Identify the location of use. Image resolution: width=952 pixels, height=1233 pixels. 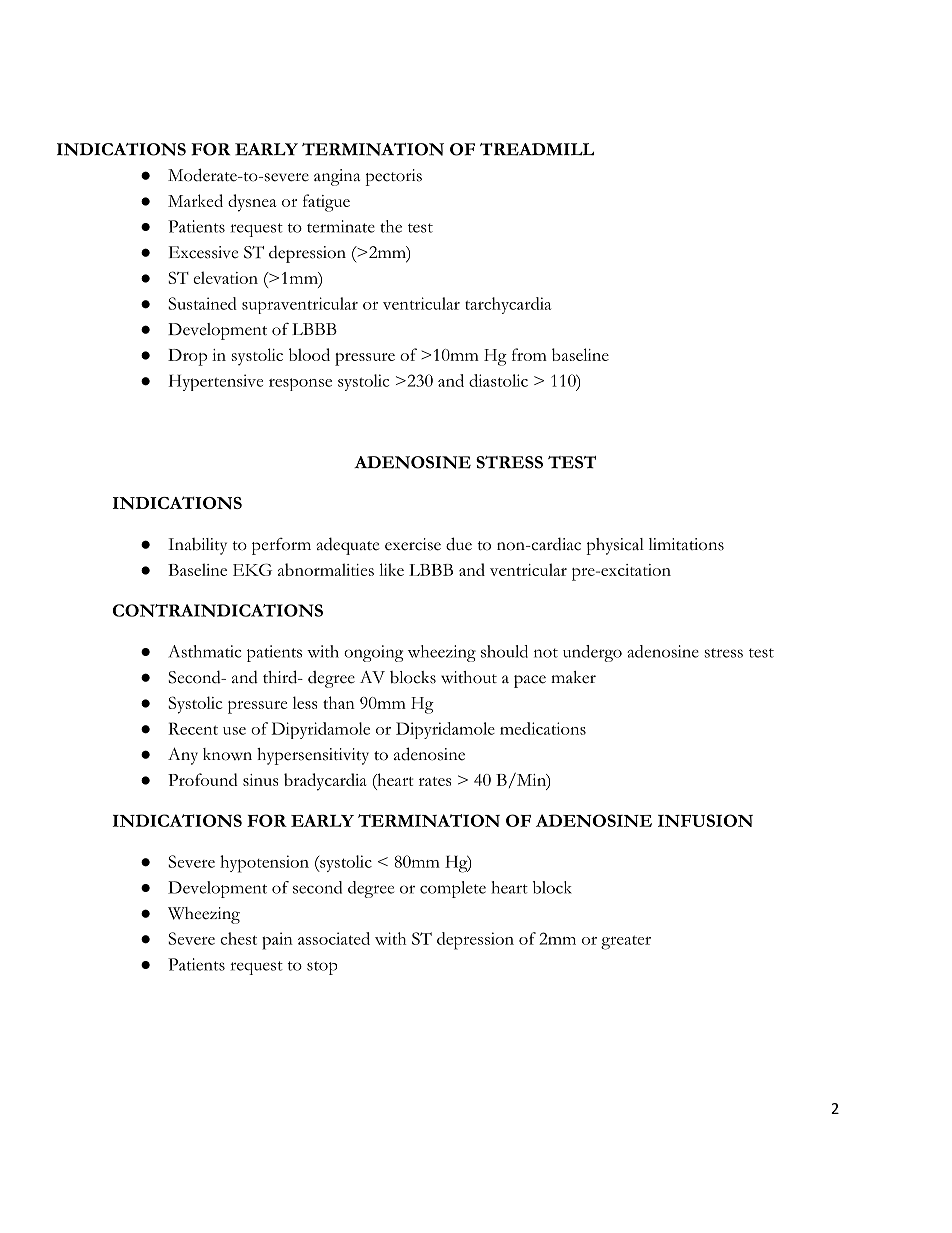
(234, 731).
